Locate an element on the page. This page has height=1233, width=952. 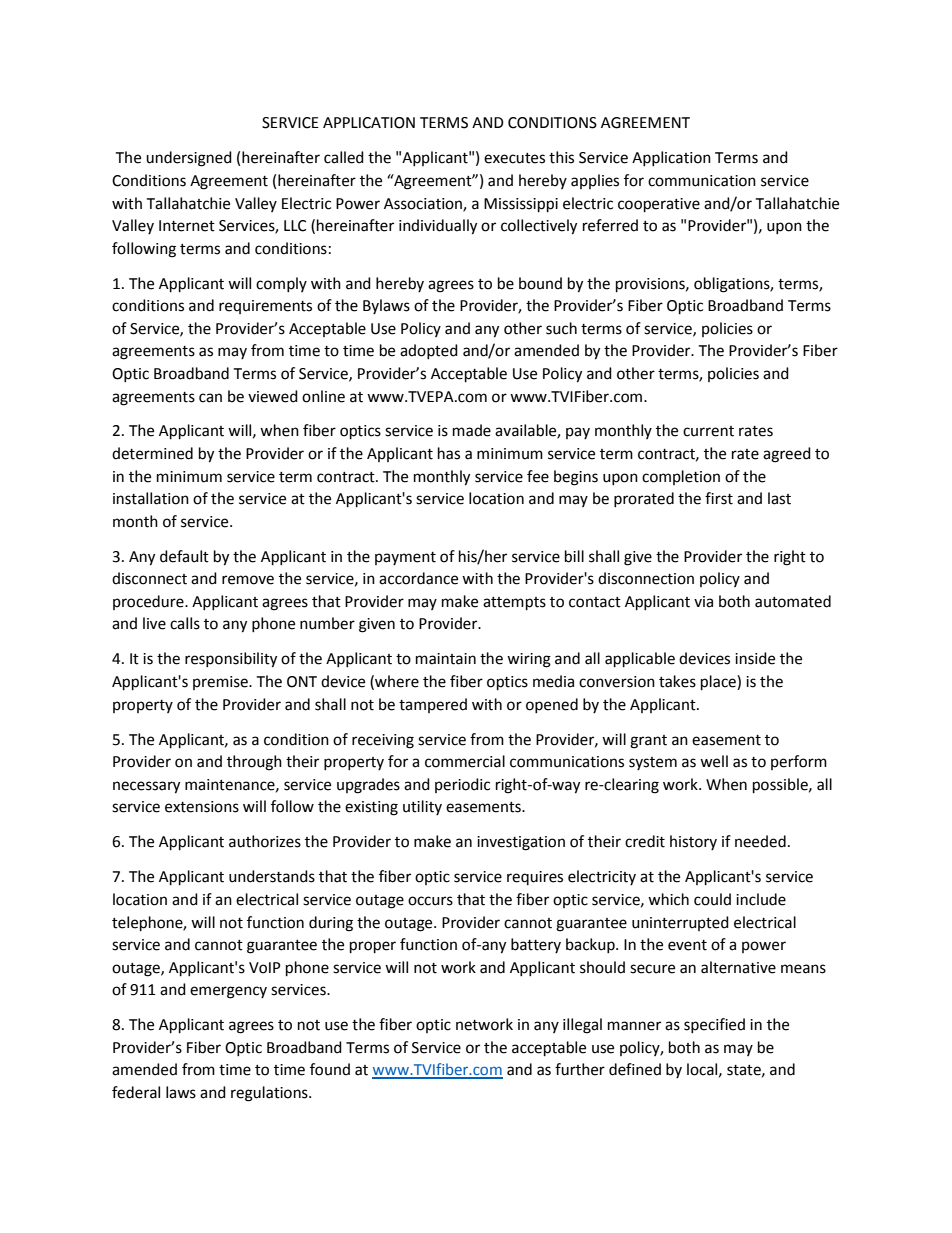
undersigned is located at coordinates (189, 159).
